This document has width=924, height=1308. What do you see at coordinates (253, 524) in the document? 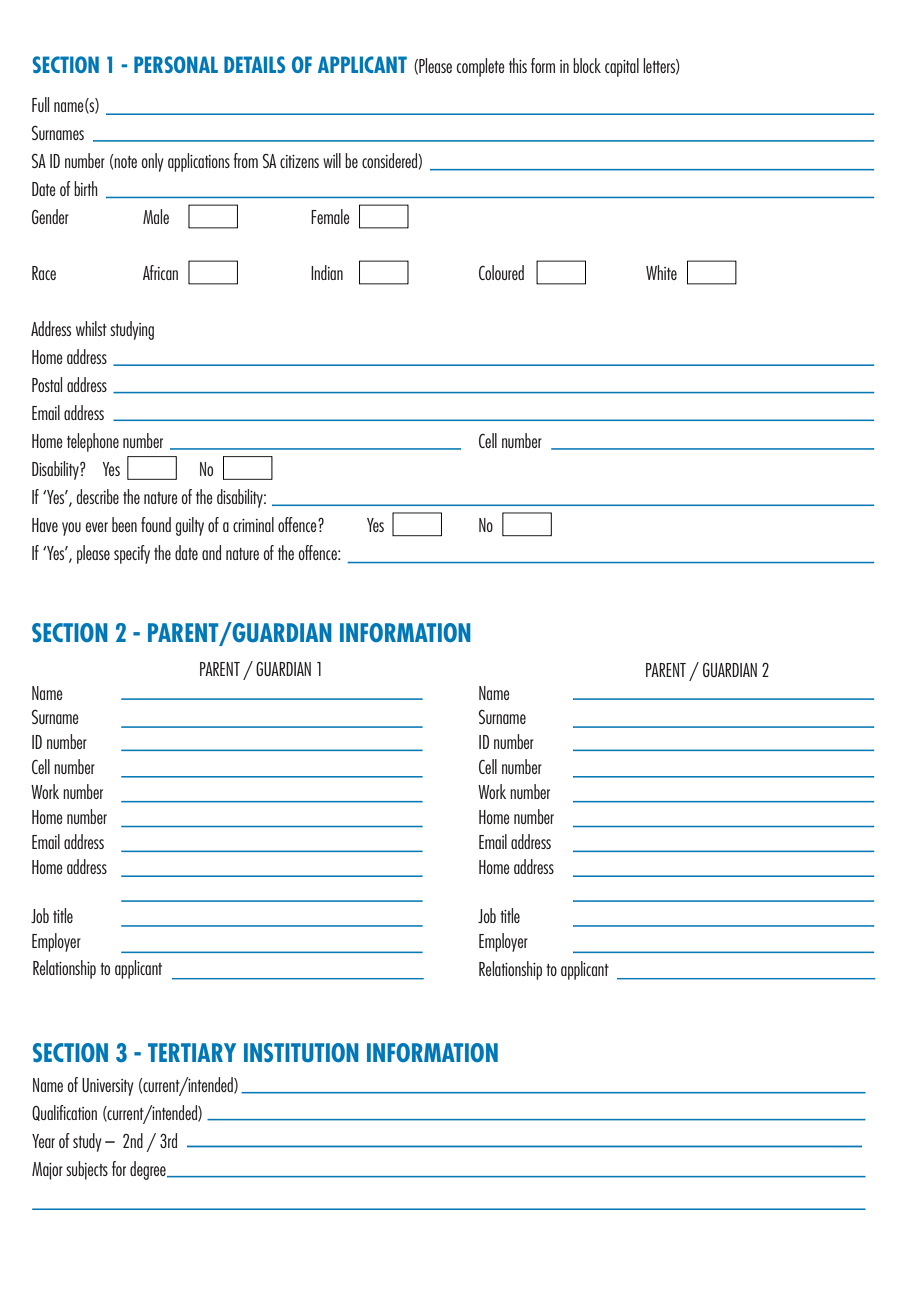
I see `criminal` at bounding box center [253, 524].
